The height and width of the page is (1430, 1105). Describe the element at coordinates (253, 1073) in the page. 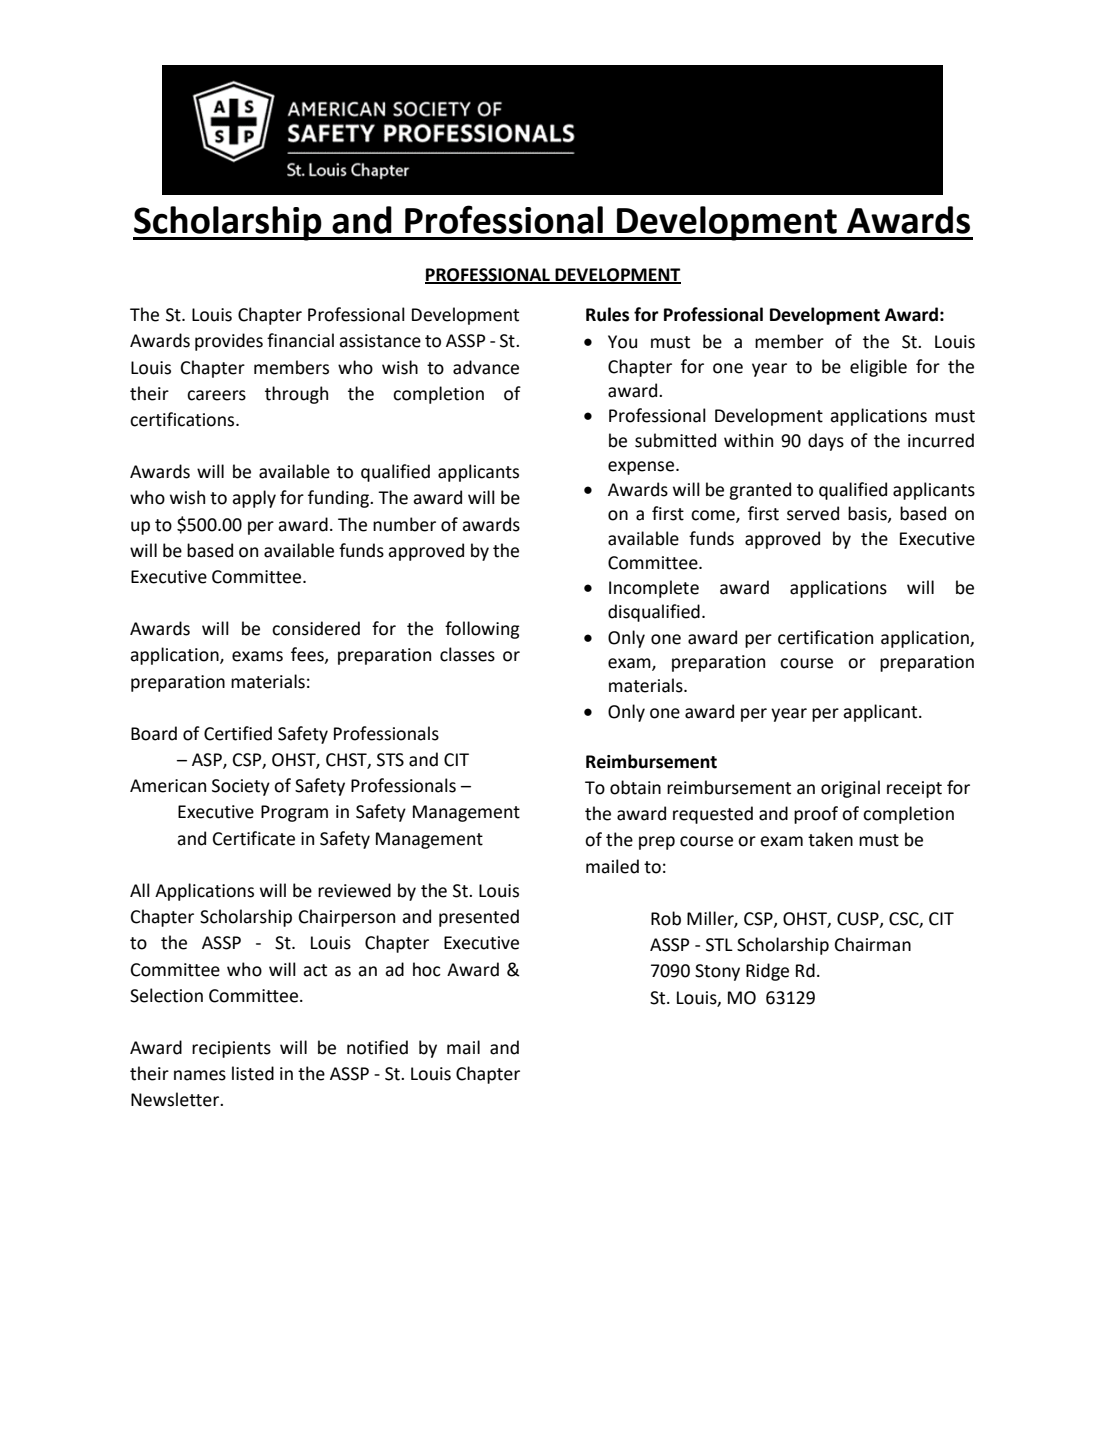

I see `listed` at that location.
